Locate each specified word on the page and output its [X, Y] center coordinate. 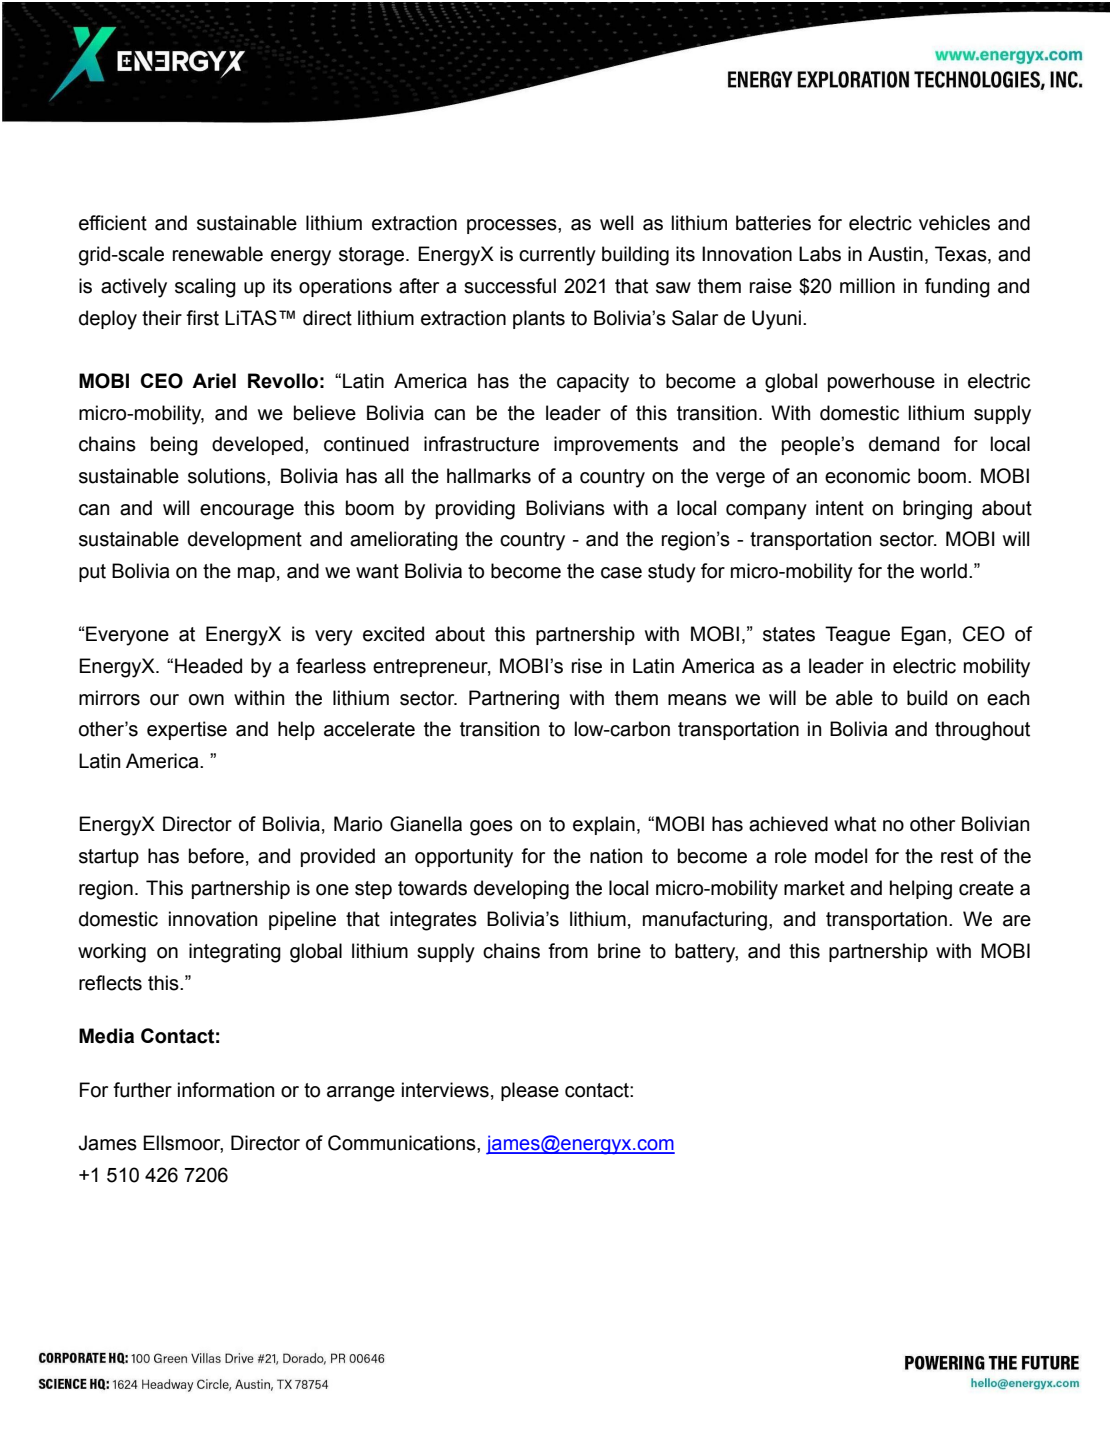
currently [557, 256]
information [226, 1090]
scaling [205, 288]
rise [587, 666]
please [530, 1091]
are [1017, 921]
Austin [895, 254]
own [206, 700]
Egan [923, 636]
